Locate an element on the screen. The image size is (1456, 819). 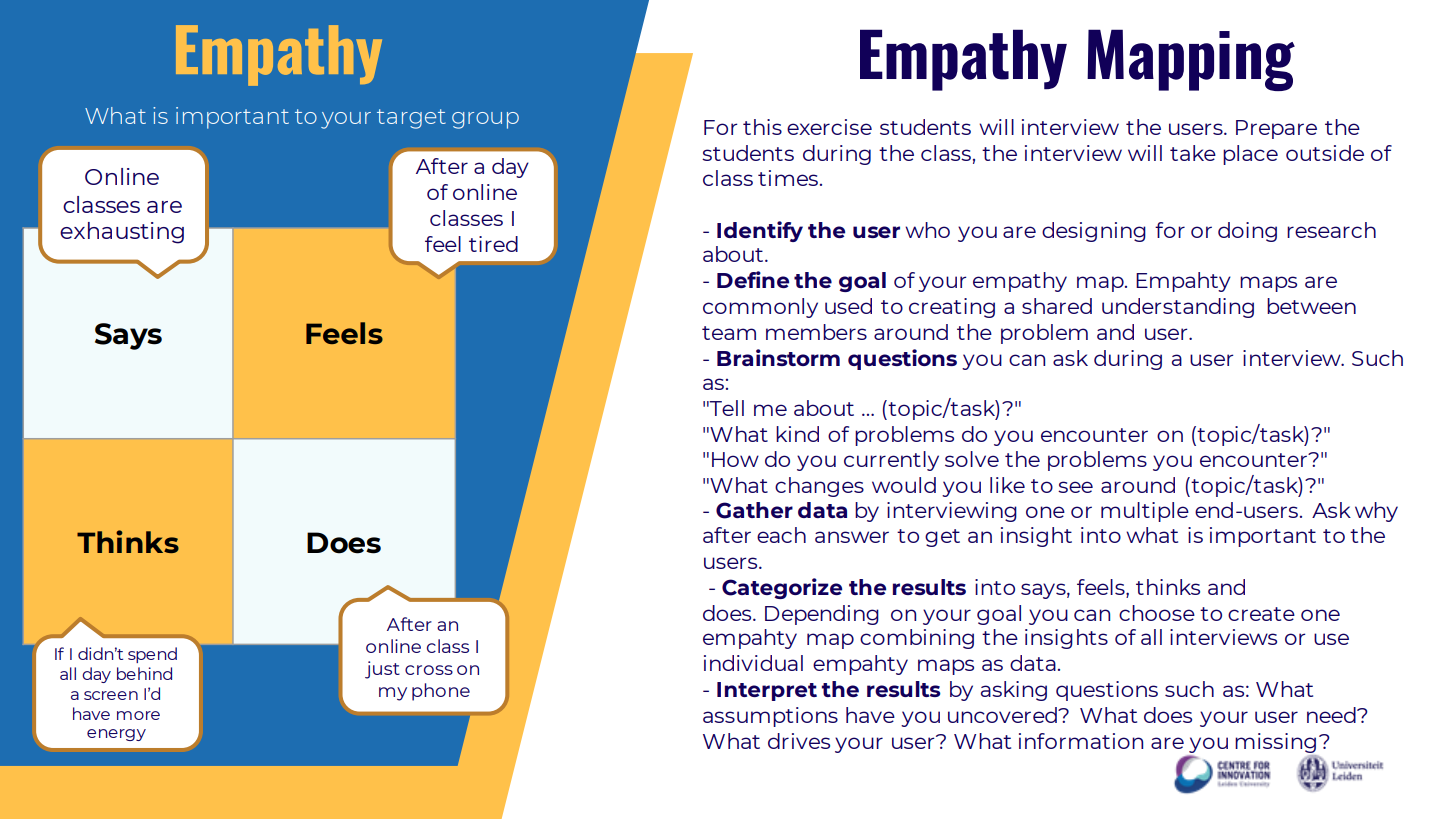
solve is located at coordinates (972, 459).
